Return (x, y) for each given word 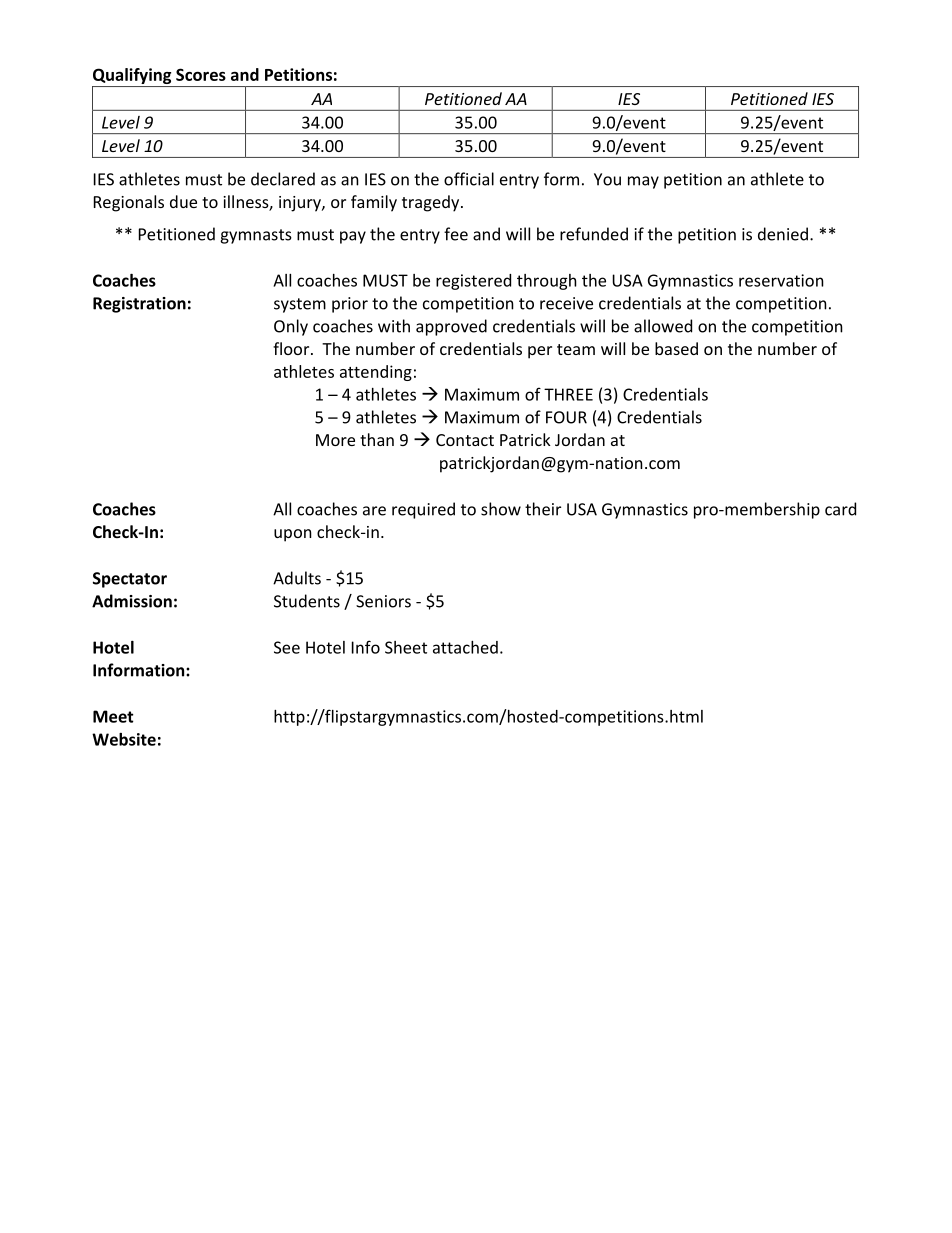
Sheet (406, 647)
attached (465, 647)
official (469, 179)
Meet (113, 716)
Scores (201, 74)
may (643, 182)
